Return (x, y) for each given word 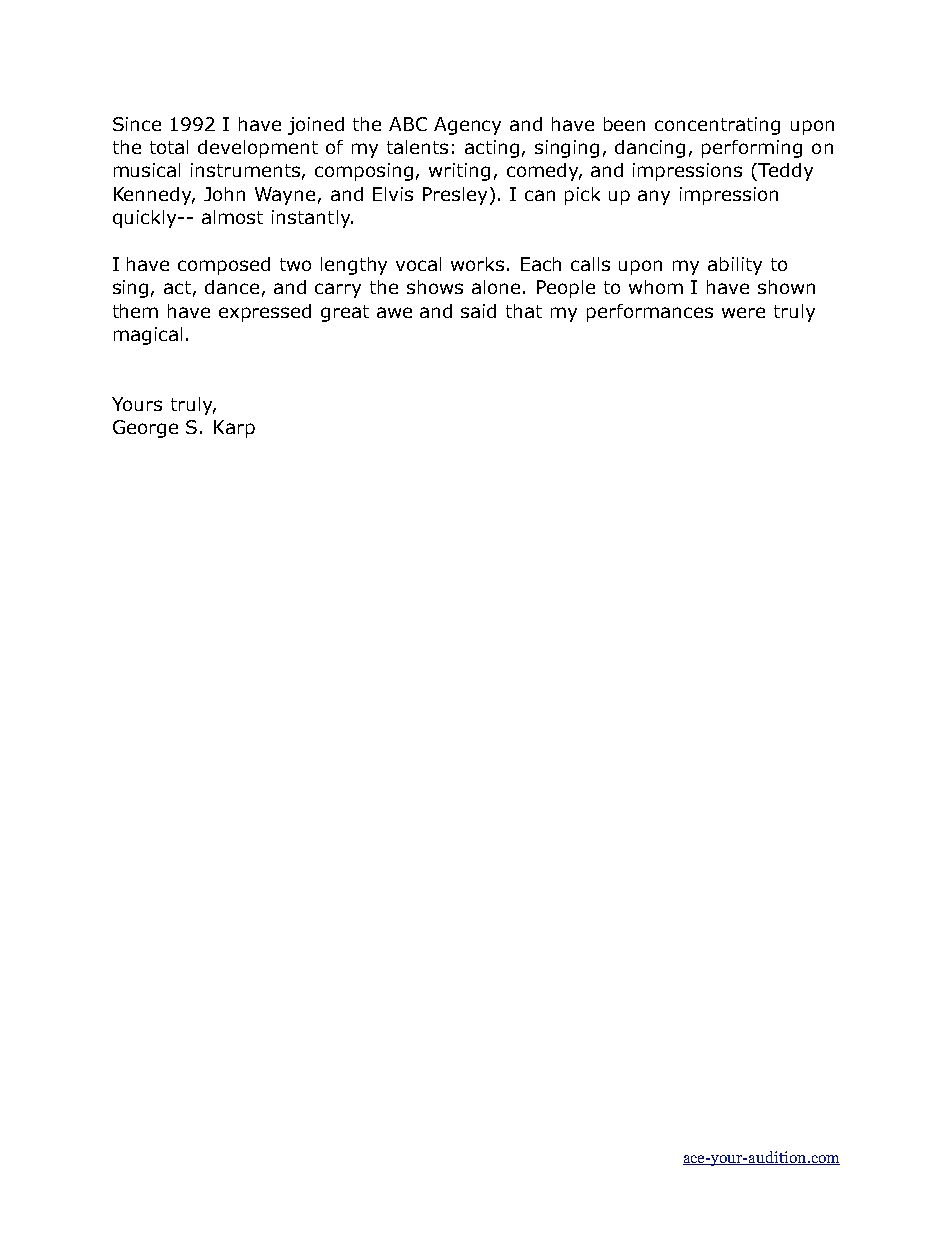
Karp (234, 429)
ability (735, 266)
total (169, 147)
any (654, 197)
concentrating (717, 126)
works (479, 264)
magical (148, 336)
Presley (455, 196)
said (478, 311)
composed (224, 266)
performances (650, 313)
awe (394, 312)
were (743, 312)
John (224, 194)
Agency (467, 126)
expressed (265, 313)
